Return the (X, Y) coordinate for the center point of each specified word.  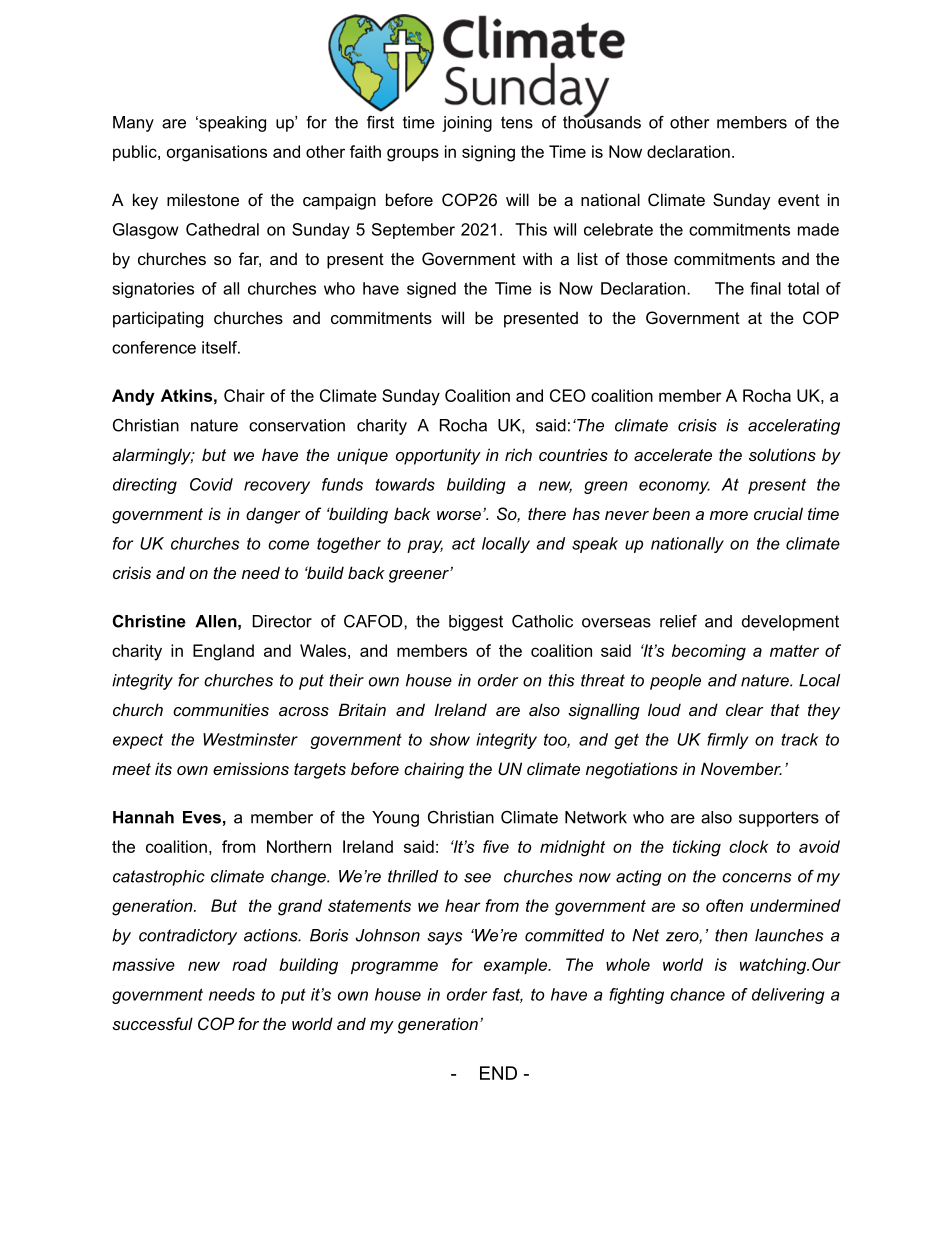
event (799, 200)
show (450, 739)
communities (221, 709)
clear (745, 709)
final (765, 288)
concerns (757, 878)
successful (152, 1023)
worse (459, 515)
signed (431, 290)
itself (221, 347)
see (477, 878)
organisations (217, 153)
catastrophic (159, 878)
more (729, 515)
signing (488, 153)
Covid (211, 484)
